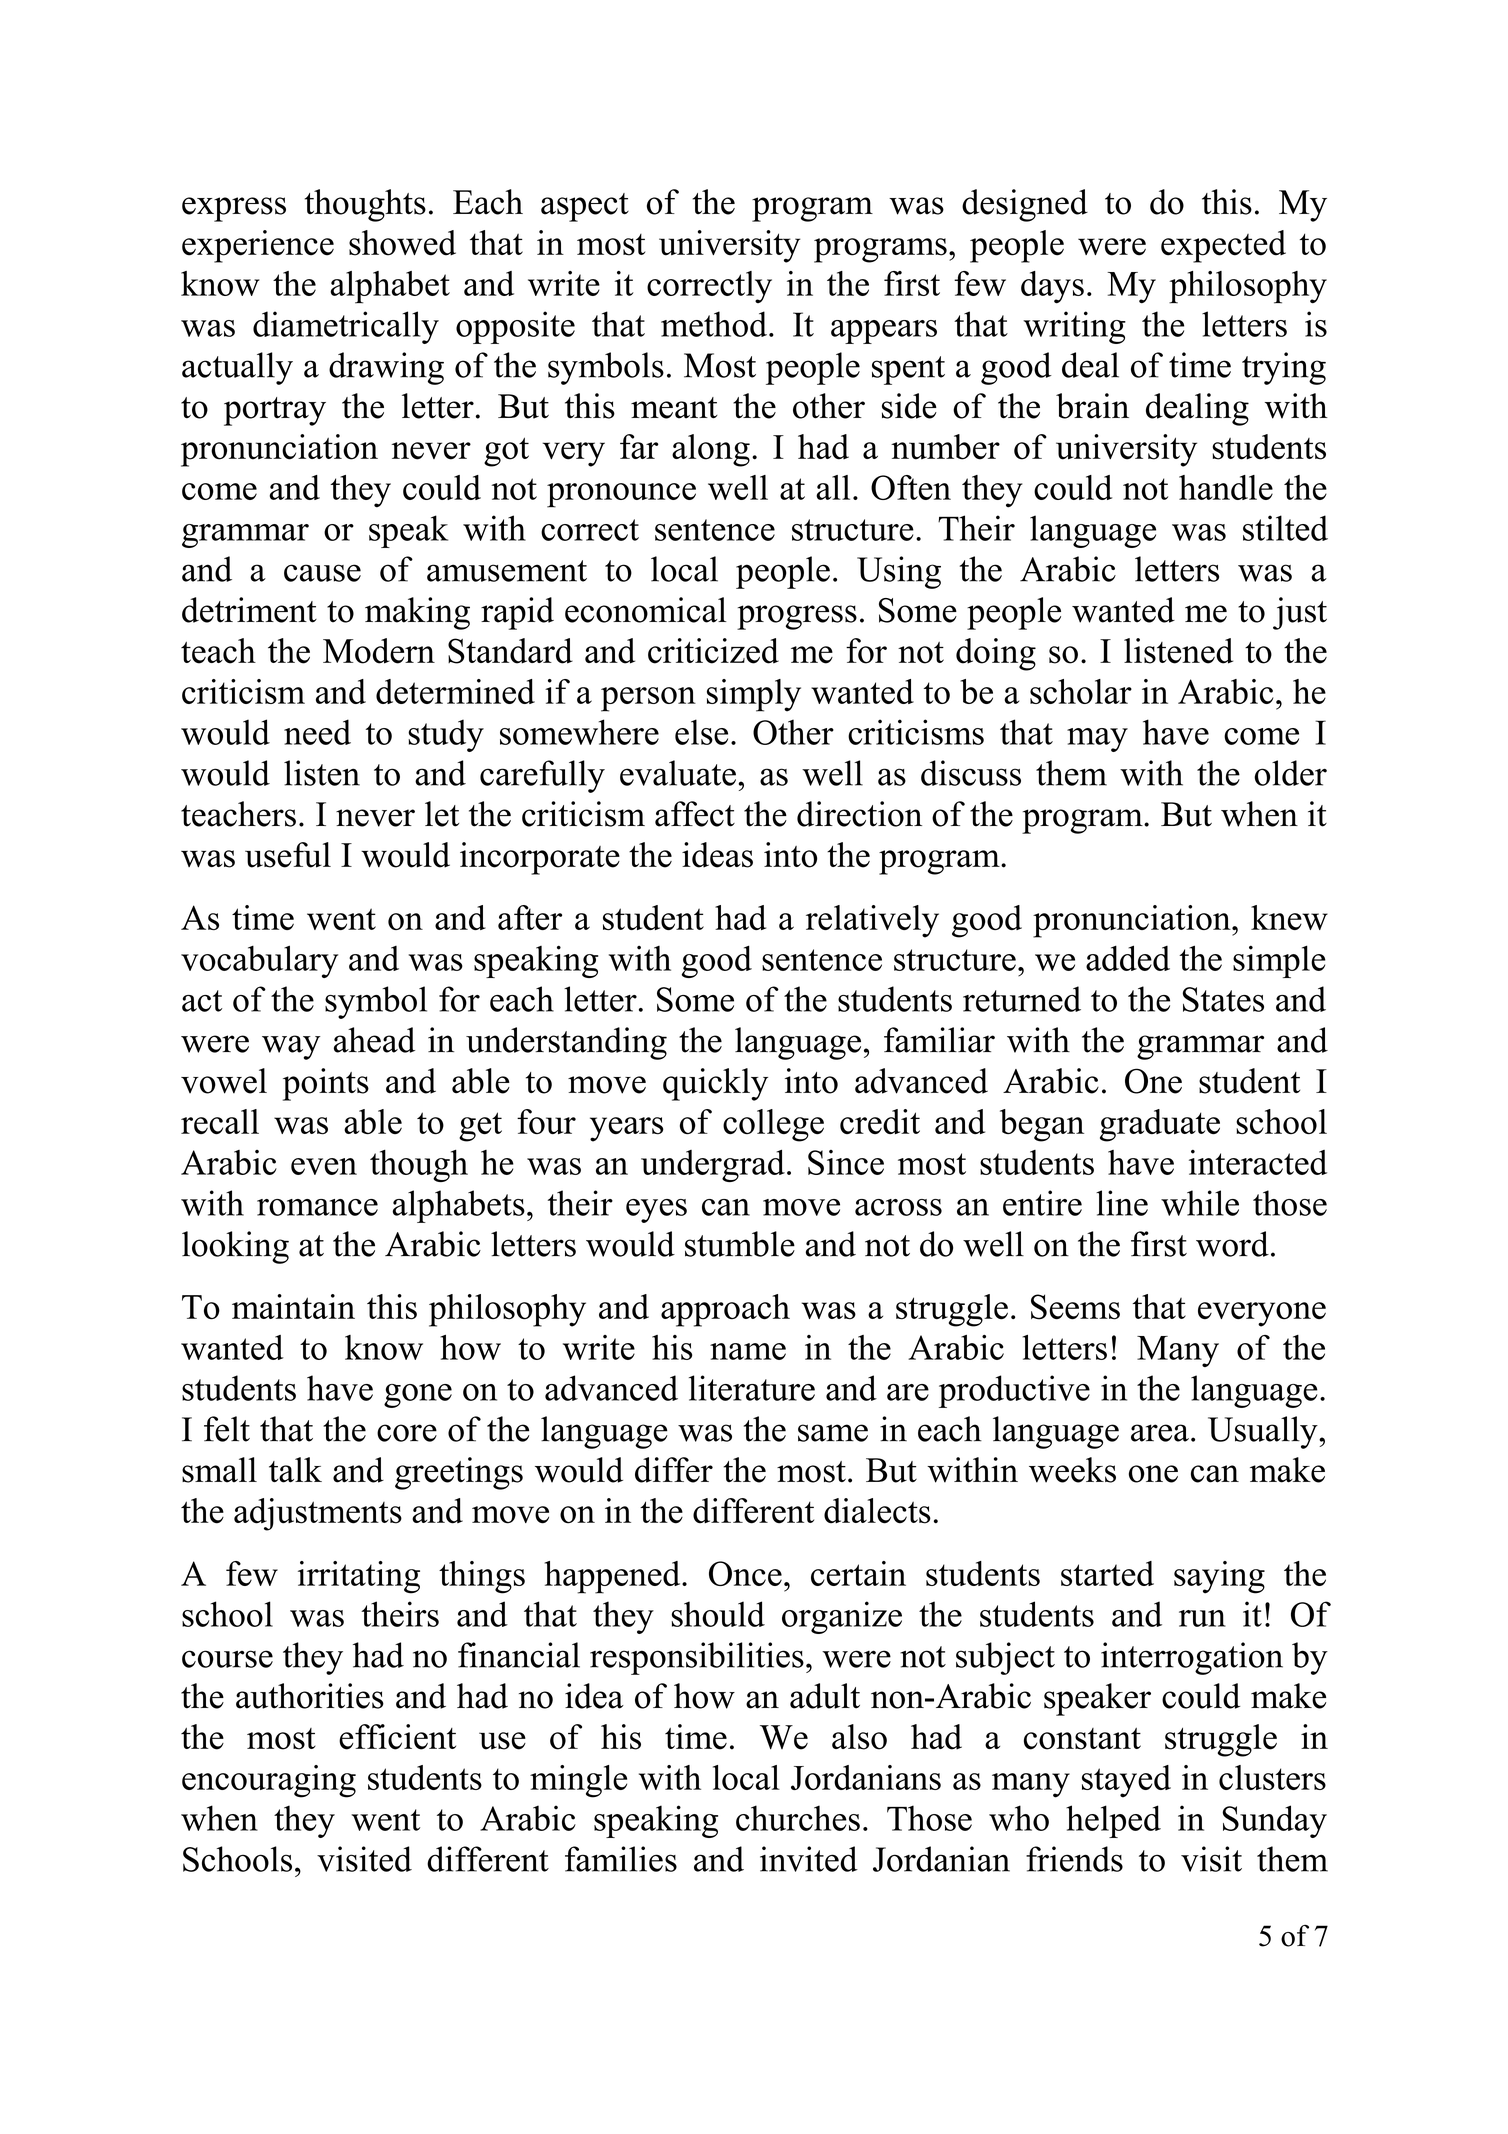  I want to click on area, so click(1160, 1433).
